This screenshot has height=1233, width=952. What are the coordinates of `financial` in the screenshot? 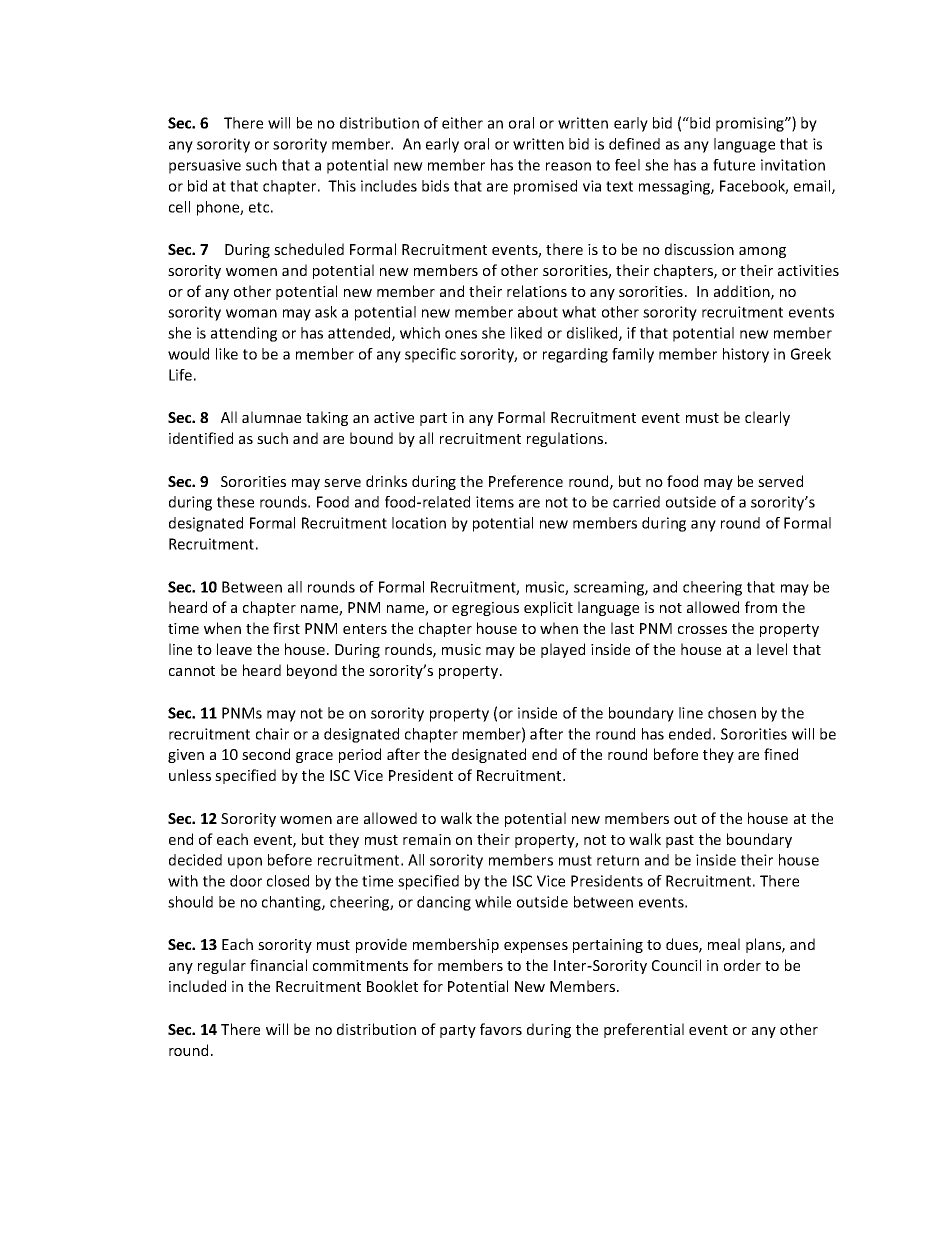 It's located at (278, 965).
